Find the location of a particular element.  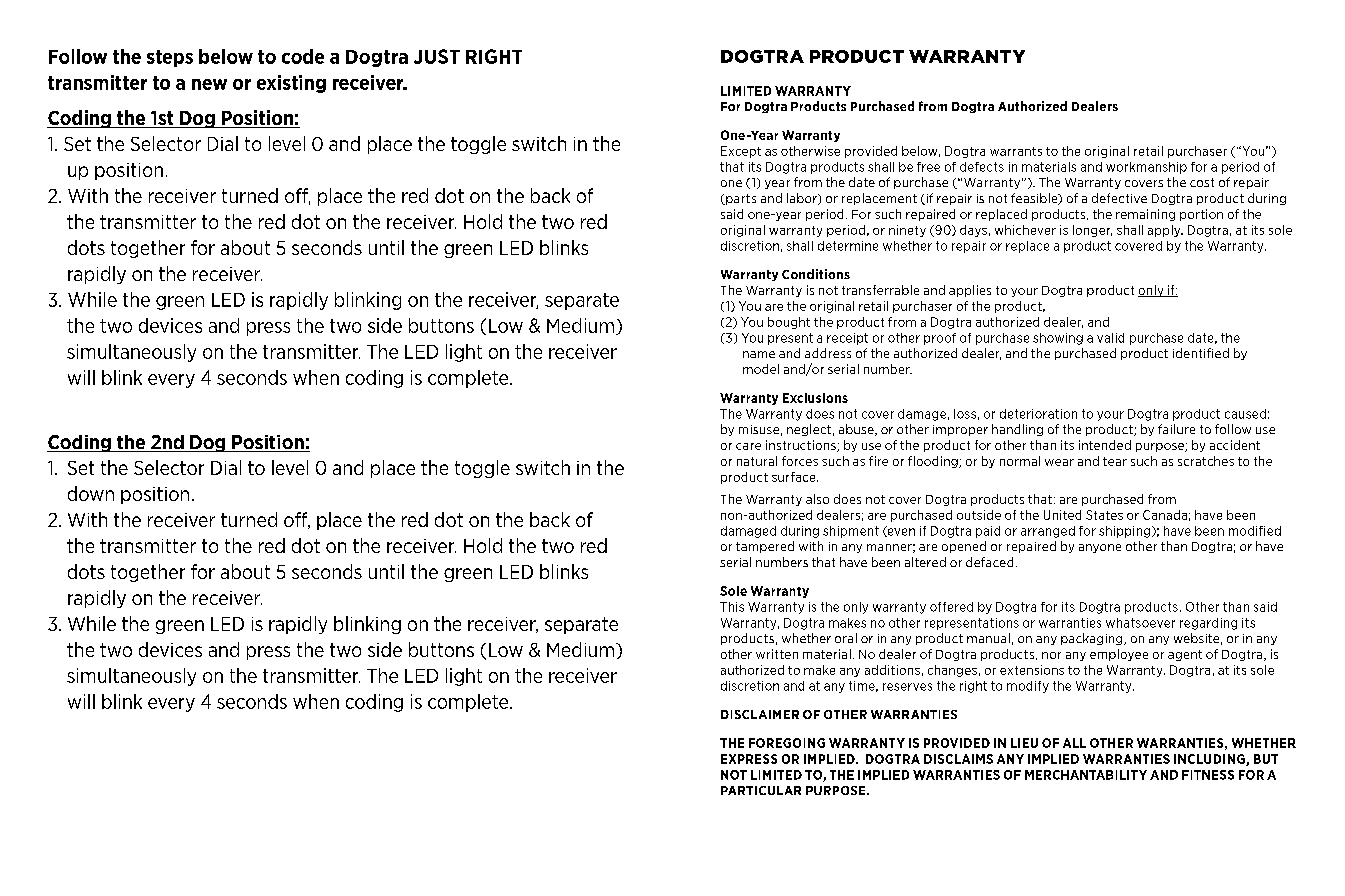

new is located at coordinates (209, 84).
